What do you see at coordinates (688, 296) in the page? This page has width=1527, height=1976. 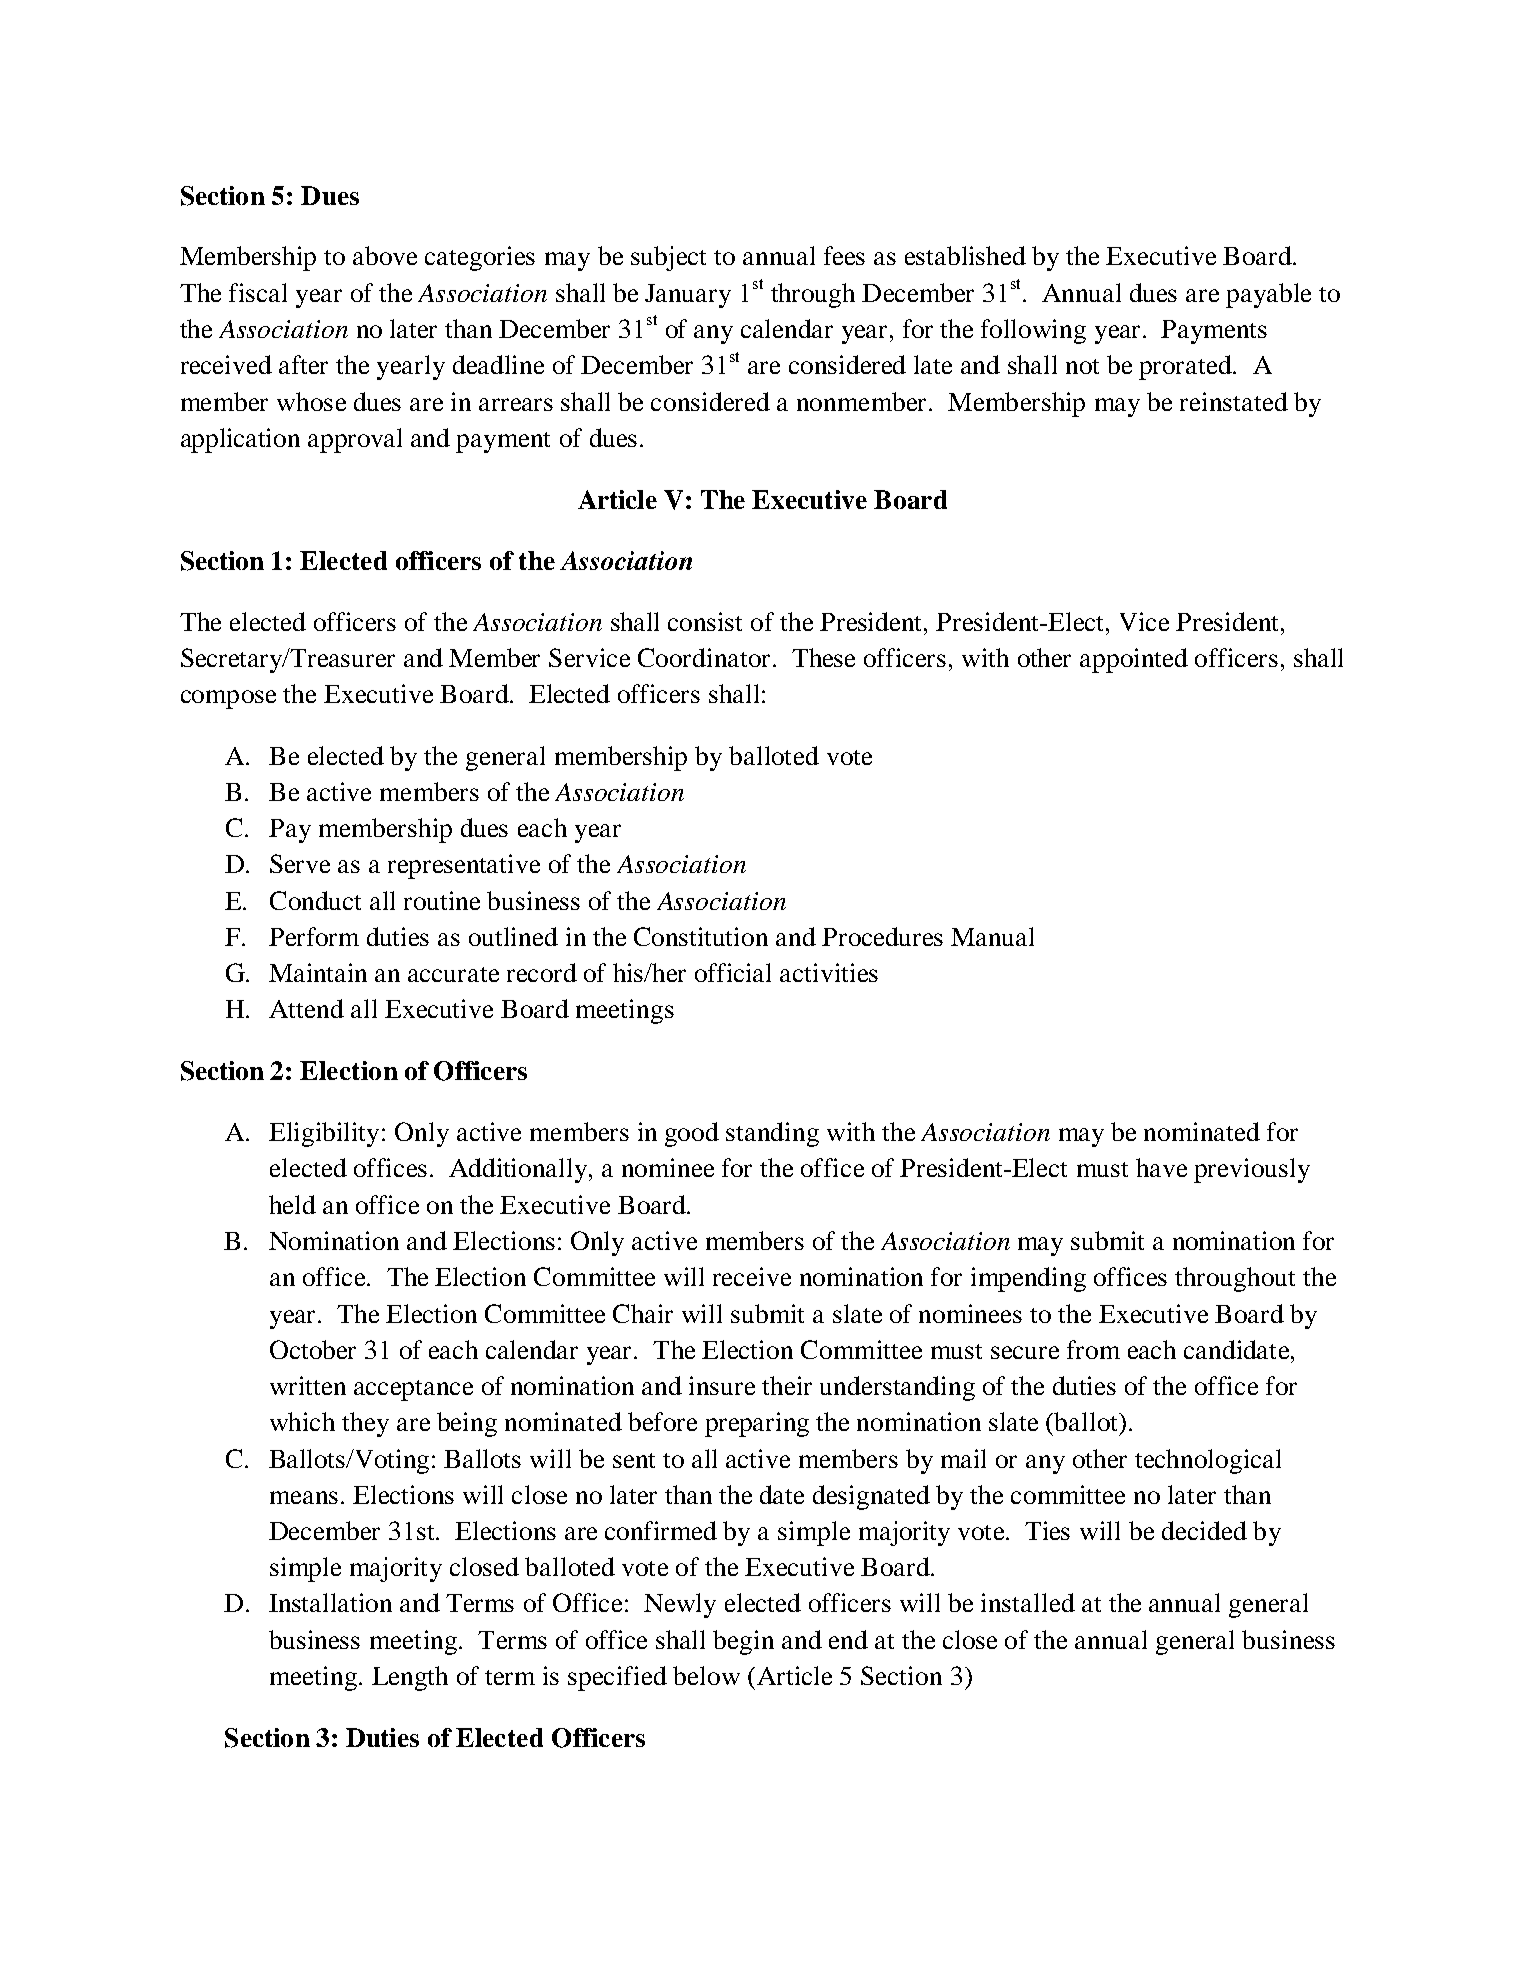 I see `January` at bounding box center [688, 296].
